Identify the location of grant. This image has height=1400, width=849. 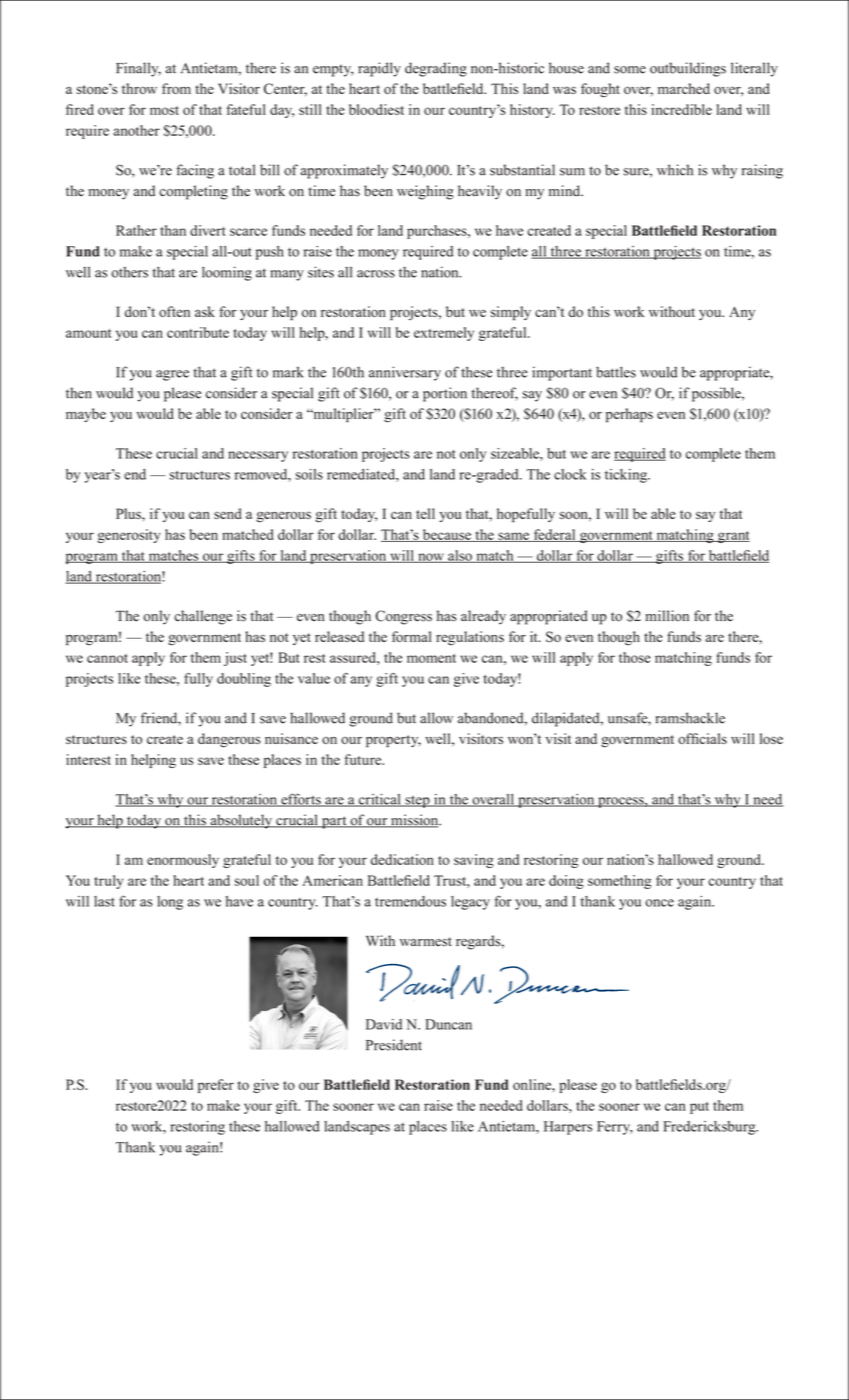
(733, 537).
